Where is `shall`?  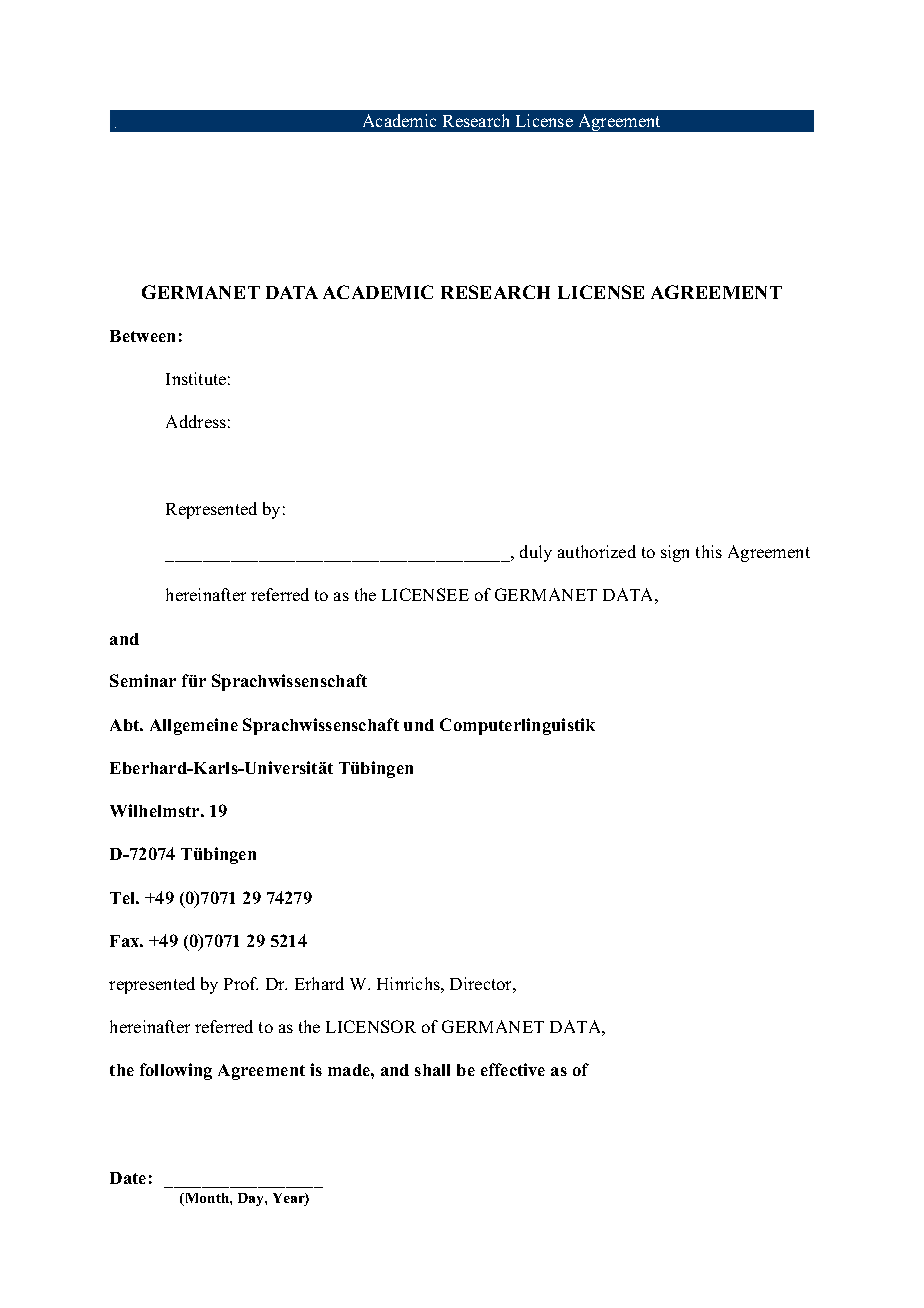
shall is located at coordinates (432, 1070).
